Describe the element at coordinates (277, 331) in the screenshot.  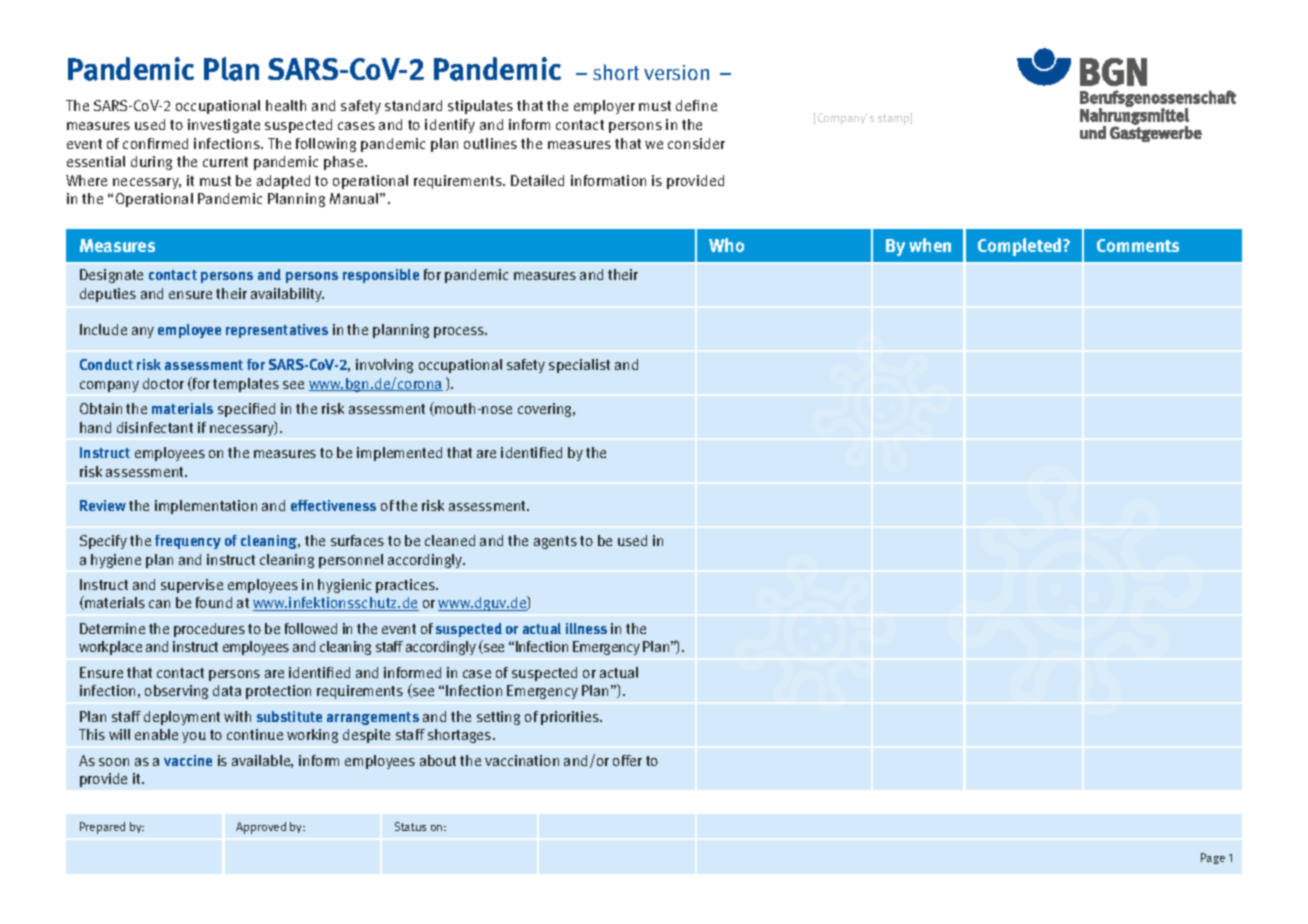
I see `representatives` at that location.
